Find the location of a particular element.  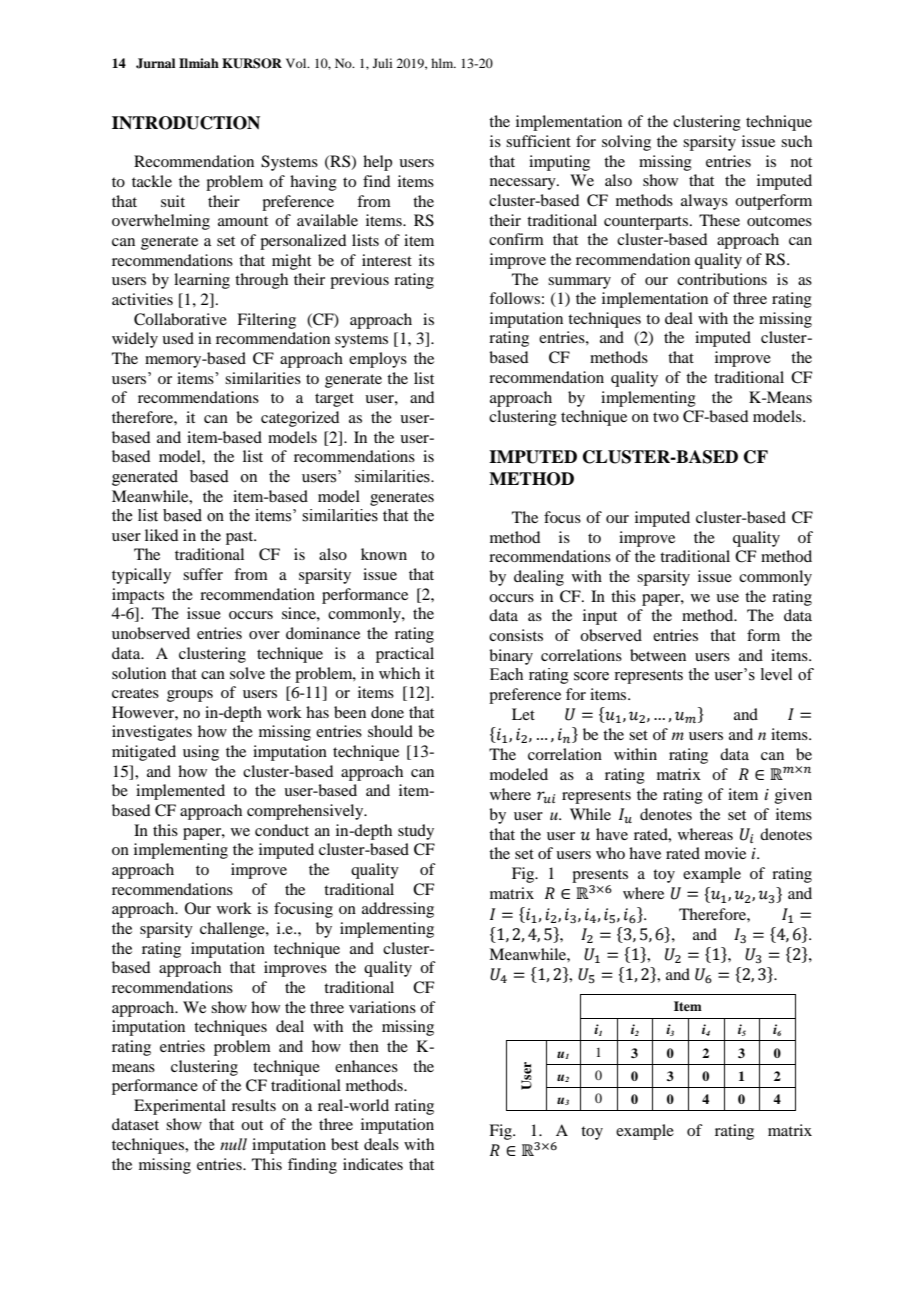

challenge is located at coordinates (233, 930).
